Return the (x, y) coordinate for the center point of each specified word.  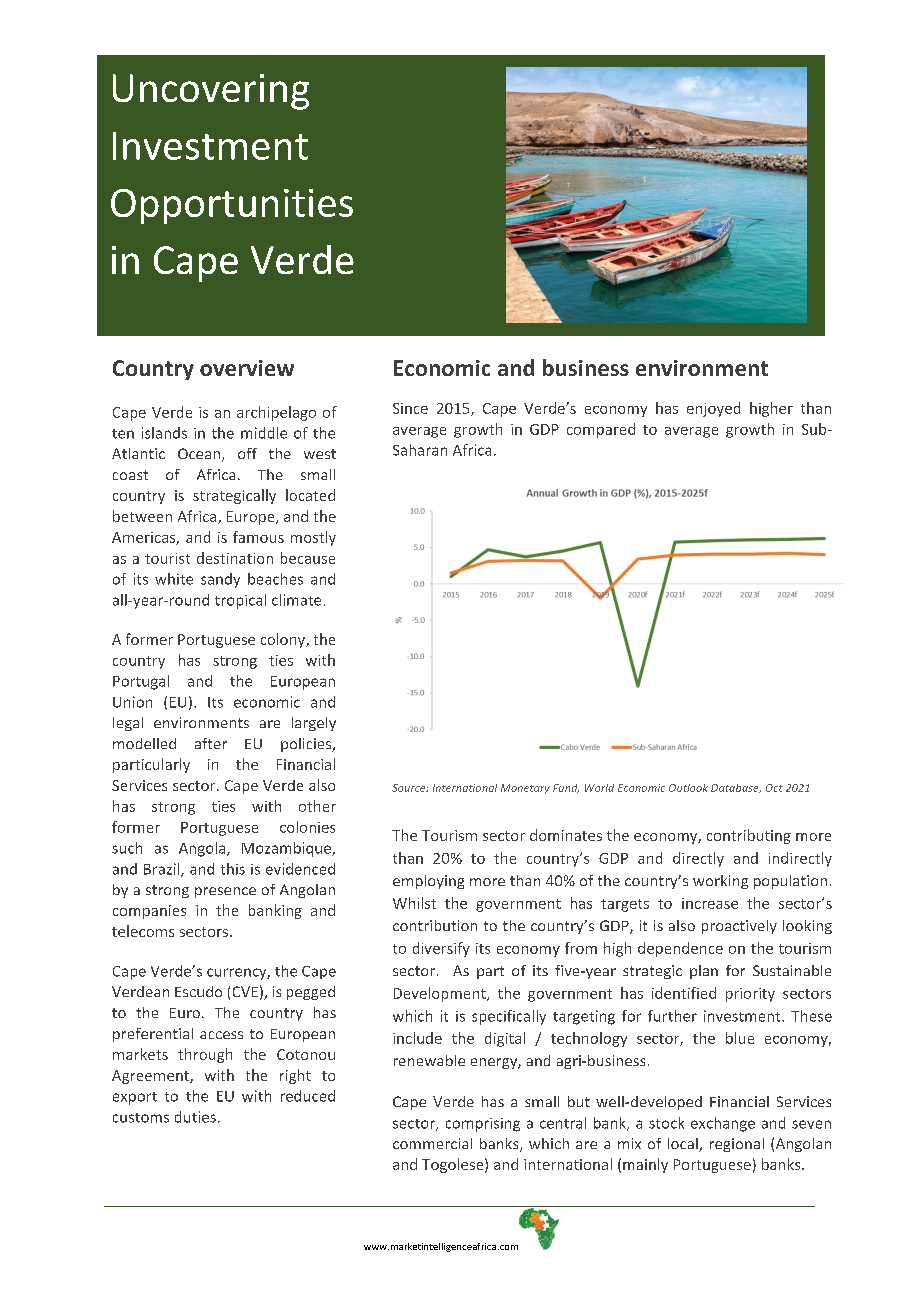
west (320, 454)
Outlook (688, 788)
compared (601, 430)
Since (410, 408)
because (308, 558)
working (720, 882)
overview (247, 368)
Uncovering (211, 92)
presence (225, 892)
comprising (483, 1125)
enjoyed (713, 409)
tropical (240, 601)
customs (141, 1118)
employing (428, 882)
